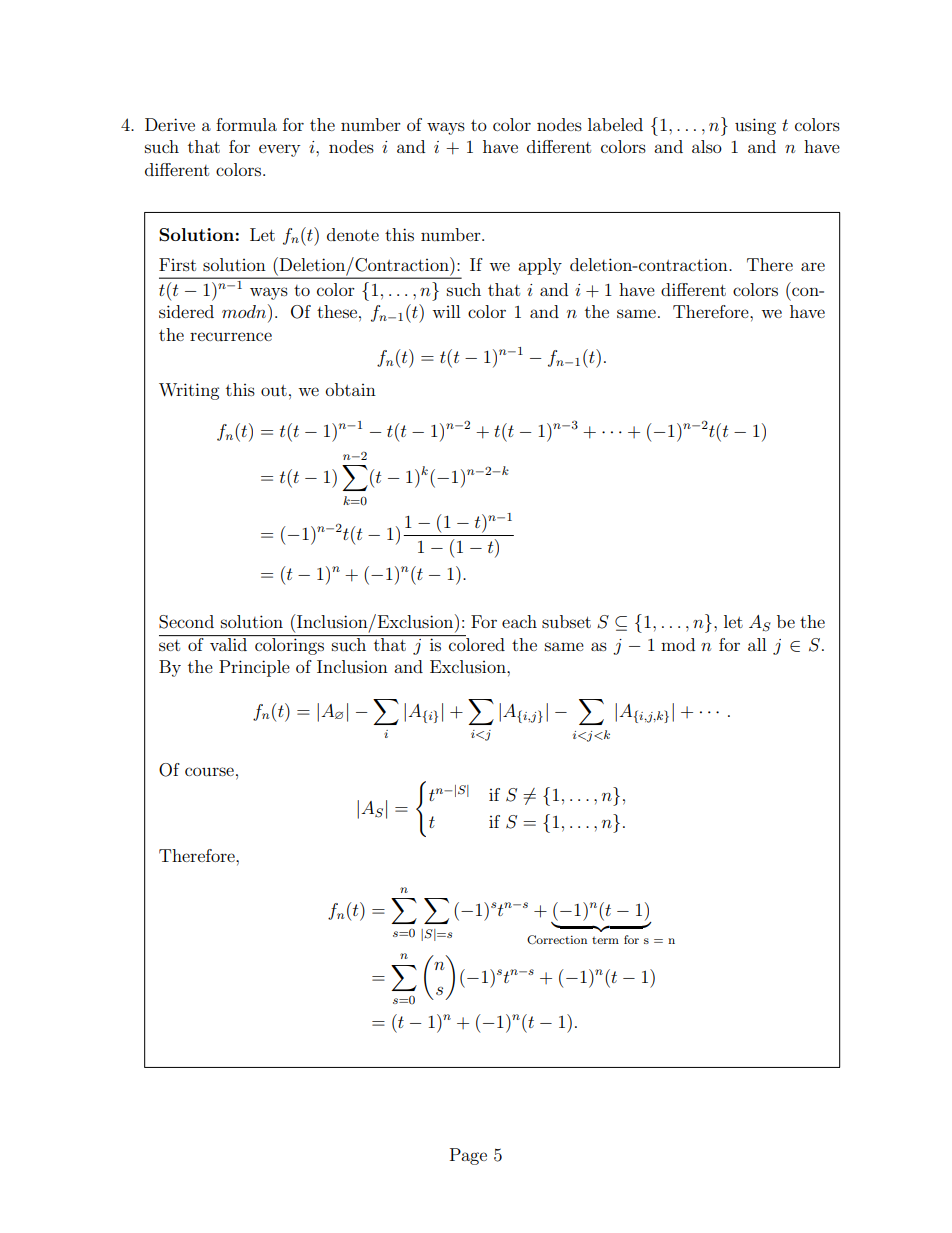  I want to click on subset, so click(566, 621).
